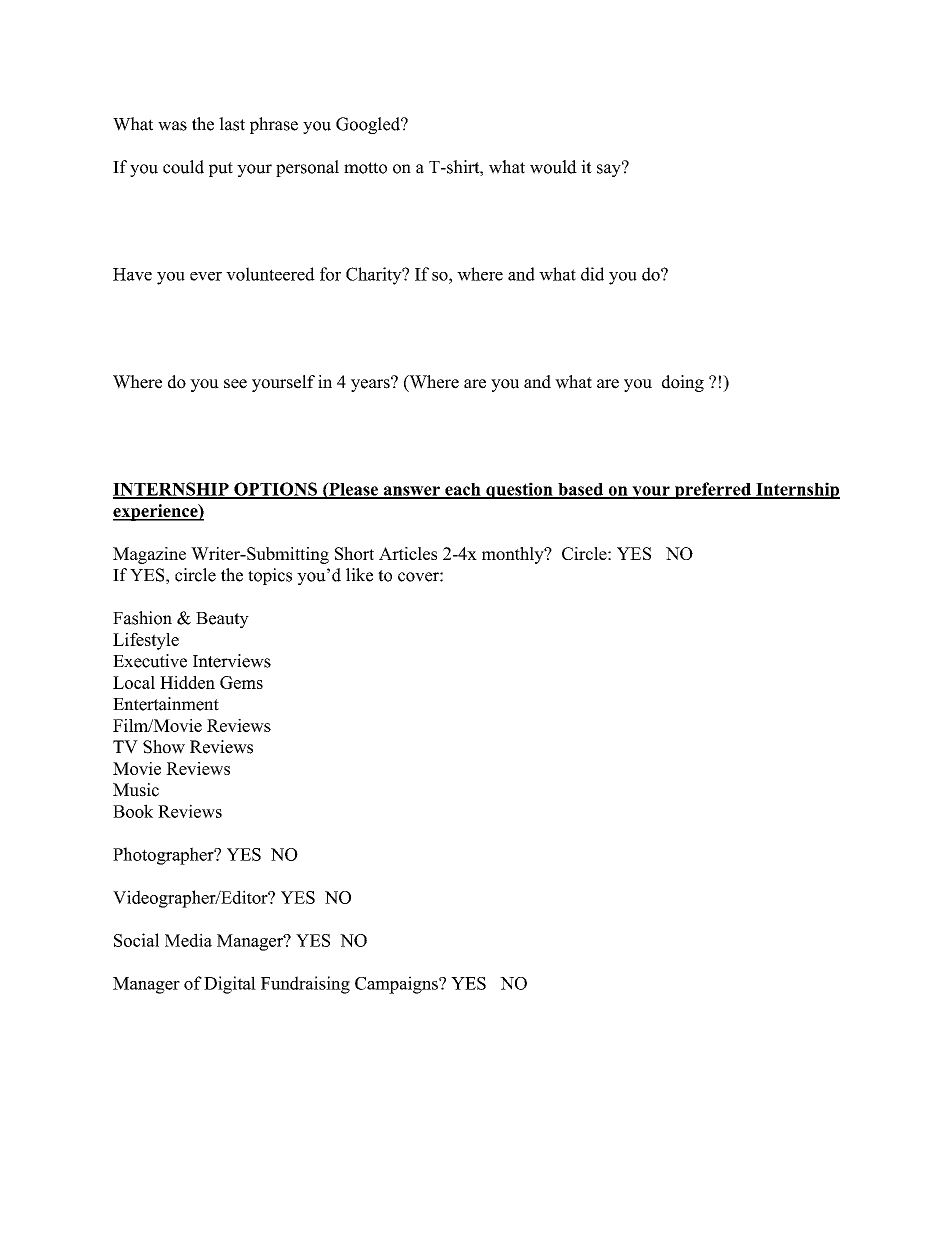 Image resolution: width=952 pixels, height=1233 pixels. What do you see at coordinates (330, 274) in the image?
I see `for` at bounding box center [330, 274].
